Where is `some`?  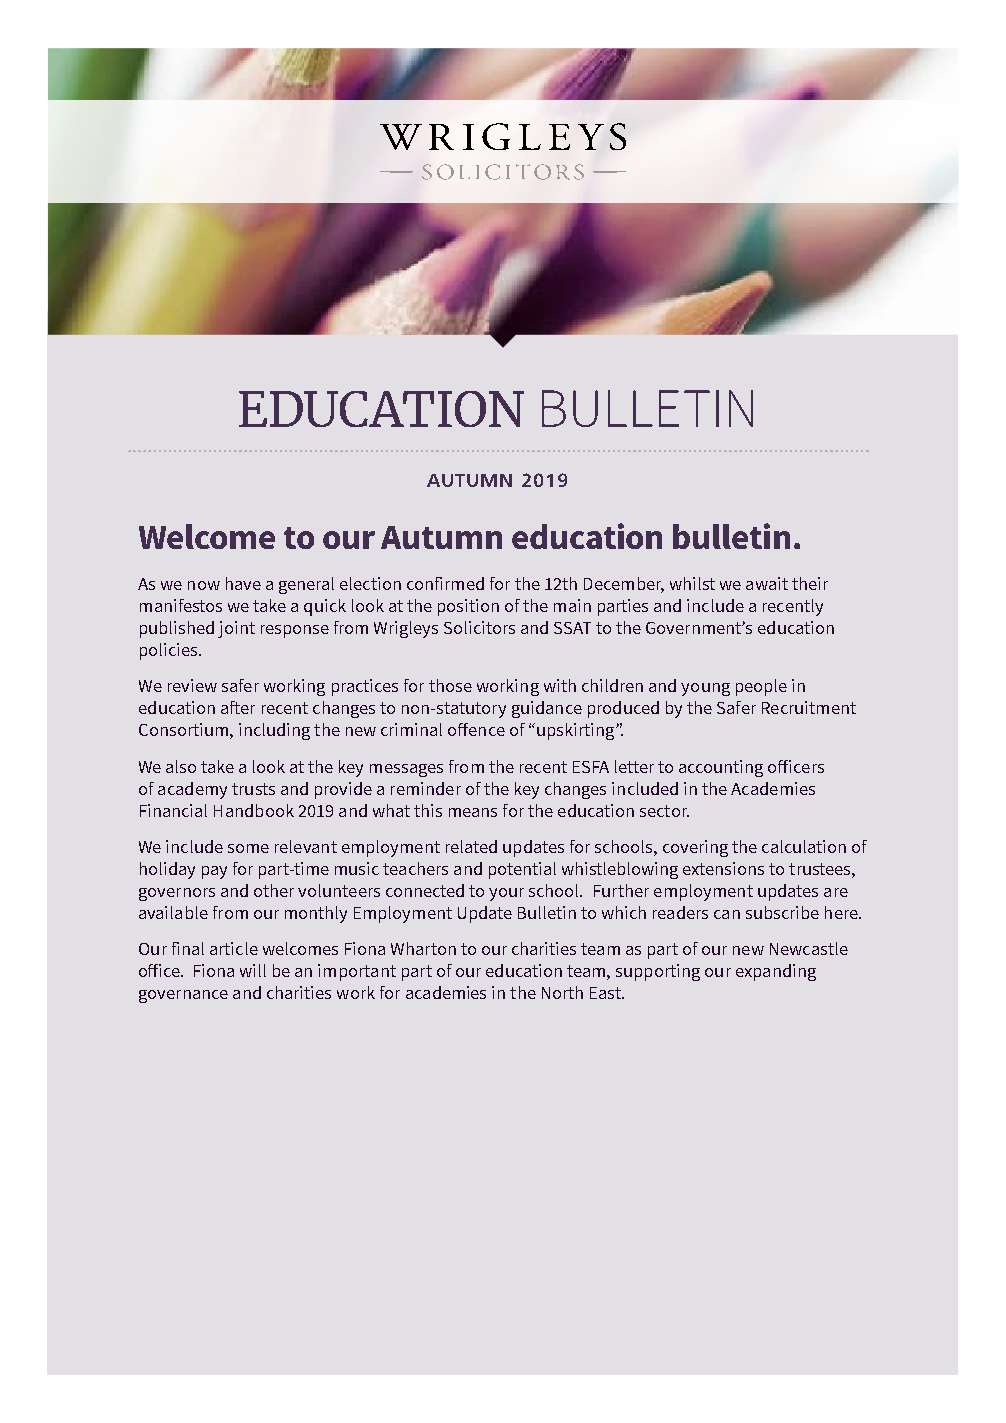
some is located at coordinates (248, 848).
